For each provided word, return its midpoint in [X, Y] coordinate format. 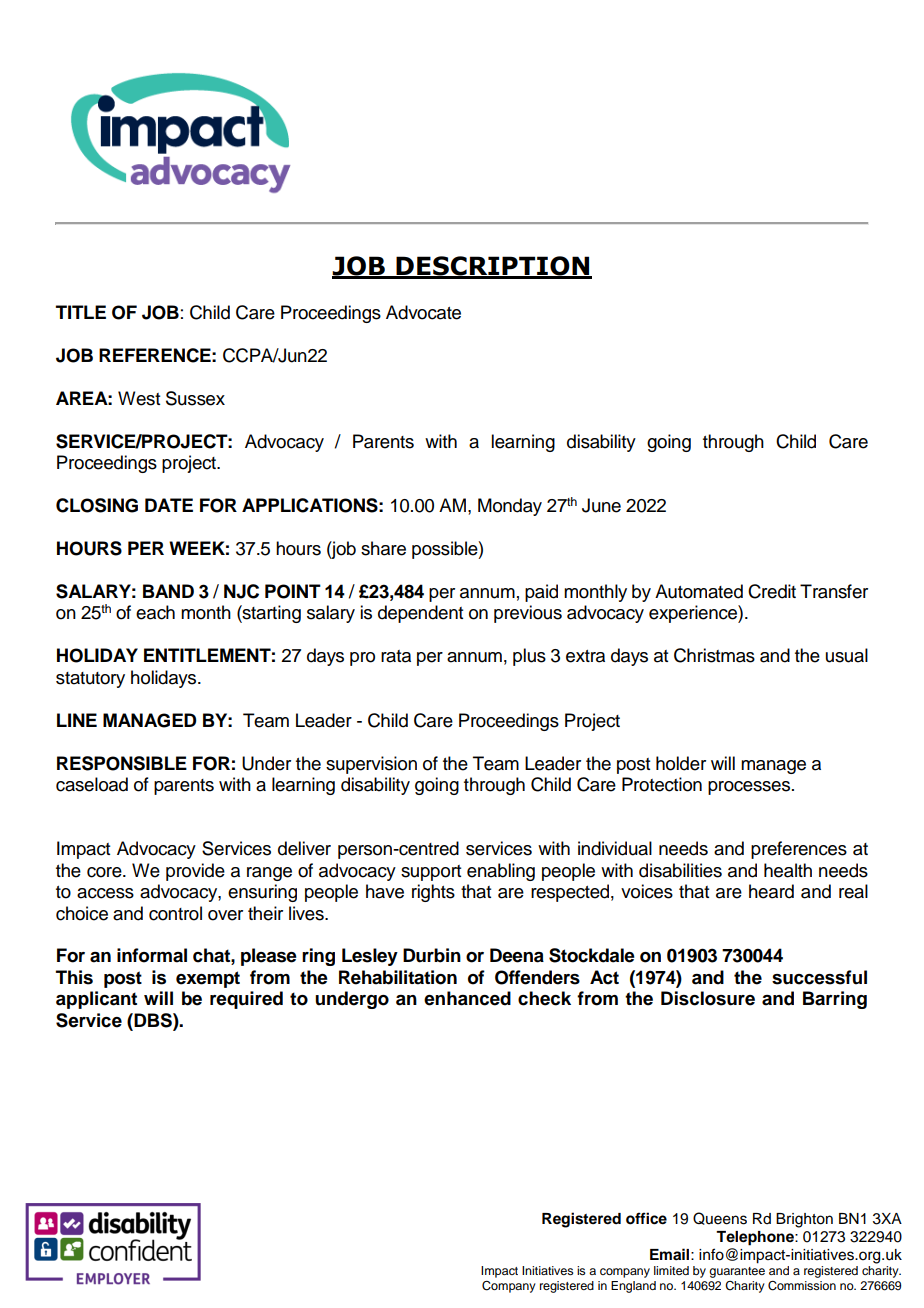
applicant [96, 1000]
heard [771, 891]
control [175, 913]
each [155, 612]
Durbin [432, 955]
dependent [420, 614]
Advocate [423, 312]
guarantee [737, 1272]
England [633, 1287]
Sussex [195, 398]
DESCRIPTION [493, 267]
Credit [772, 591]
